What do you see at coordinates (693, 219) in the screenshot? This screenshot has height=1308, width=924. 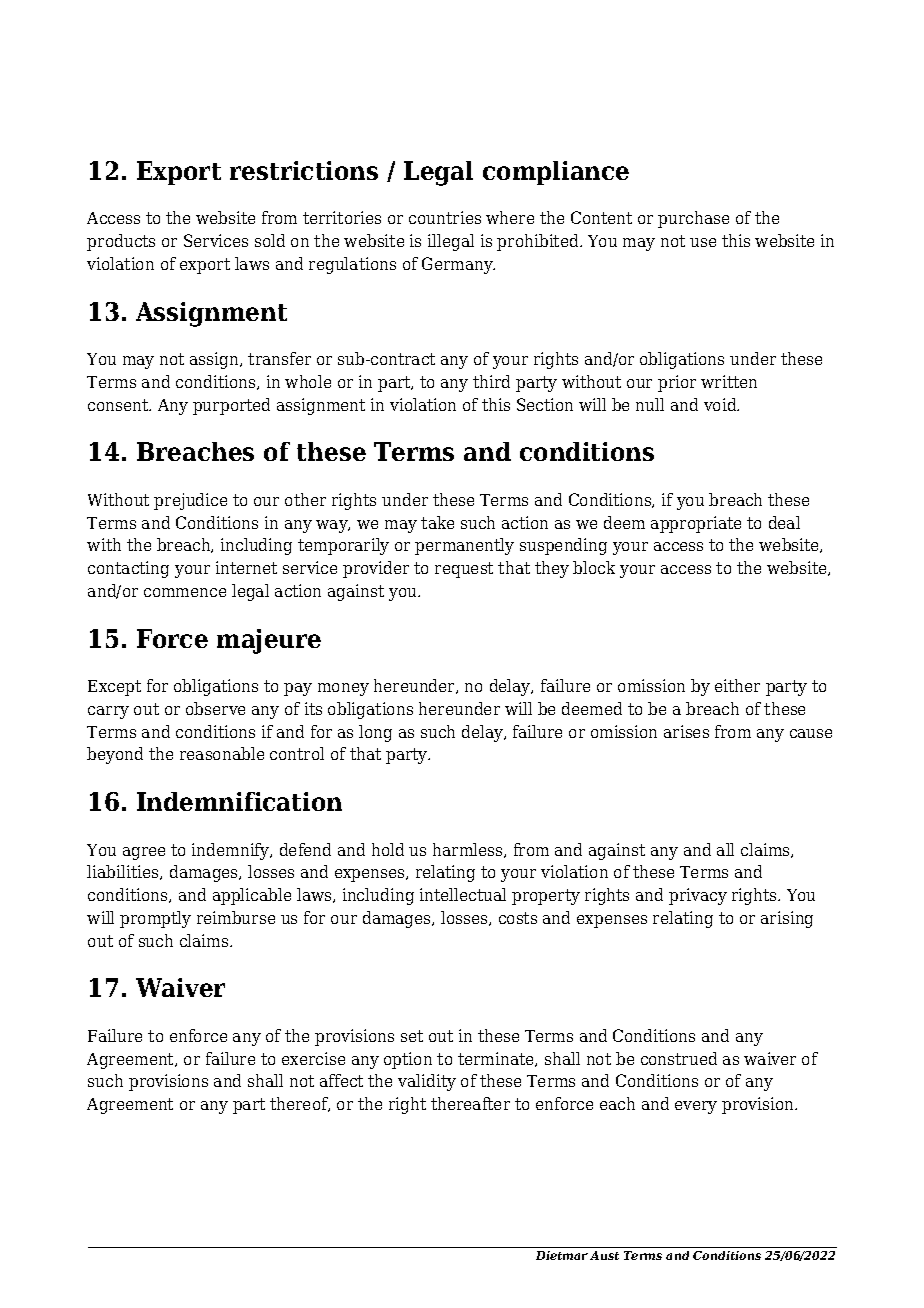 I see `purchase` at bounding box center [693, 219].
